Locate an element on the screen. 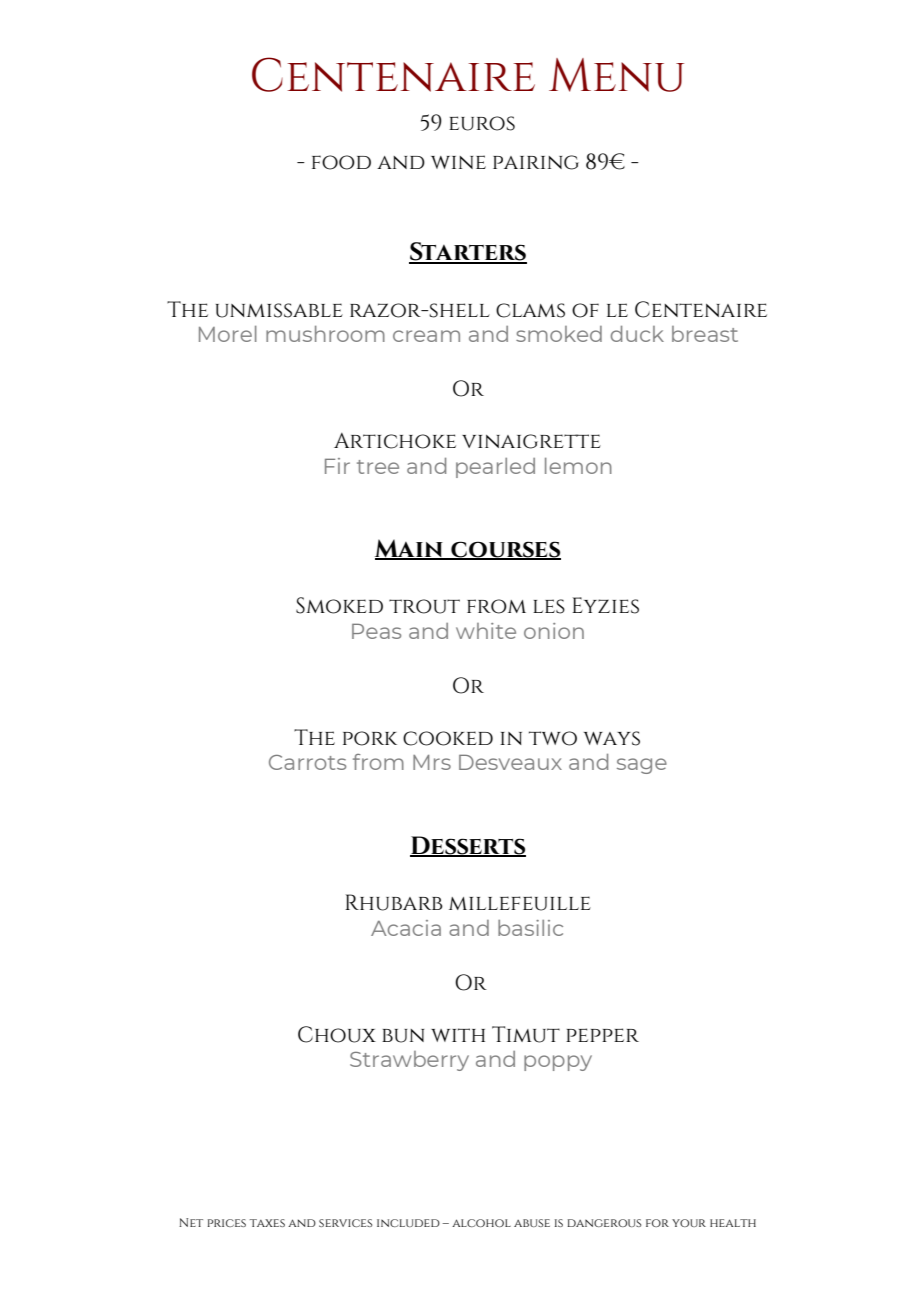 The width and height of the screenshot is (924, 1307). Morel is located at coordinates (228, 334).
